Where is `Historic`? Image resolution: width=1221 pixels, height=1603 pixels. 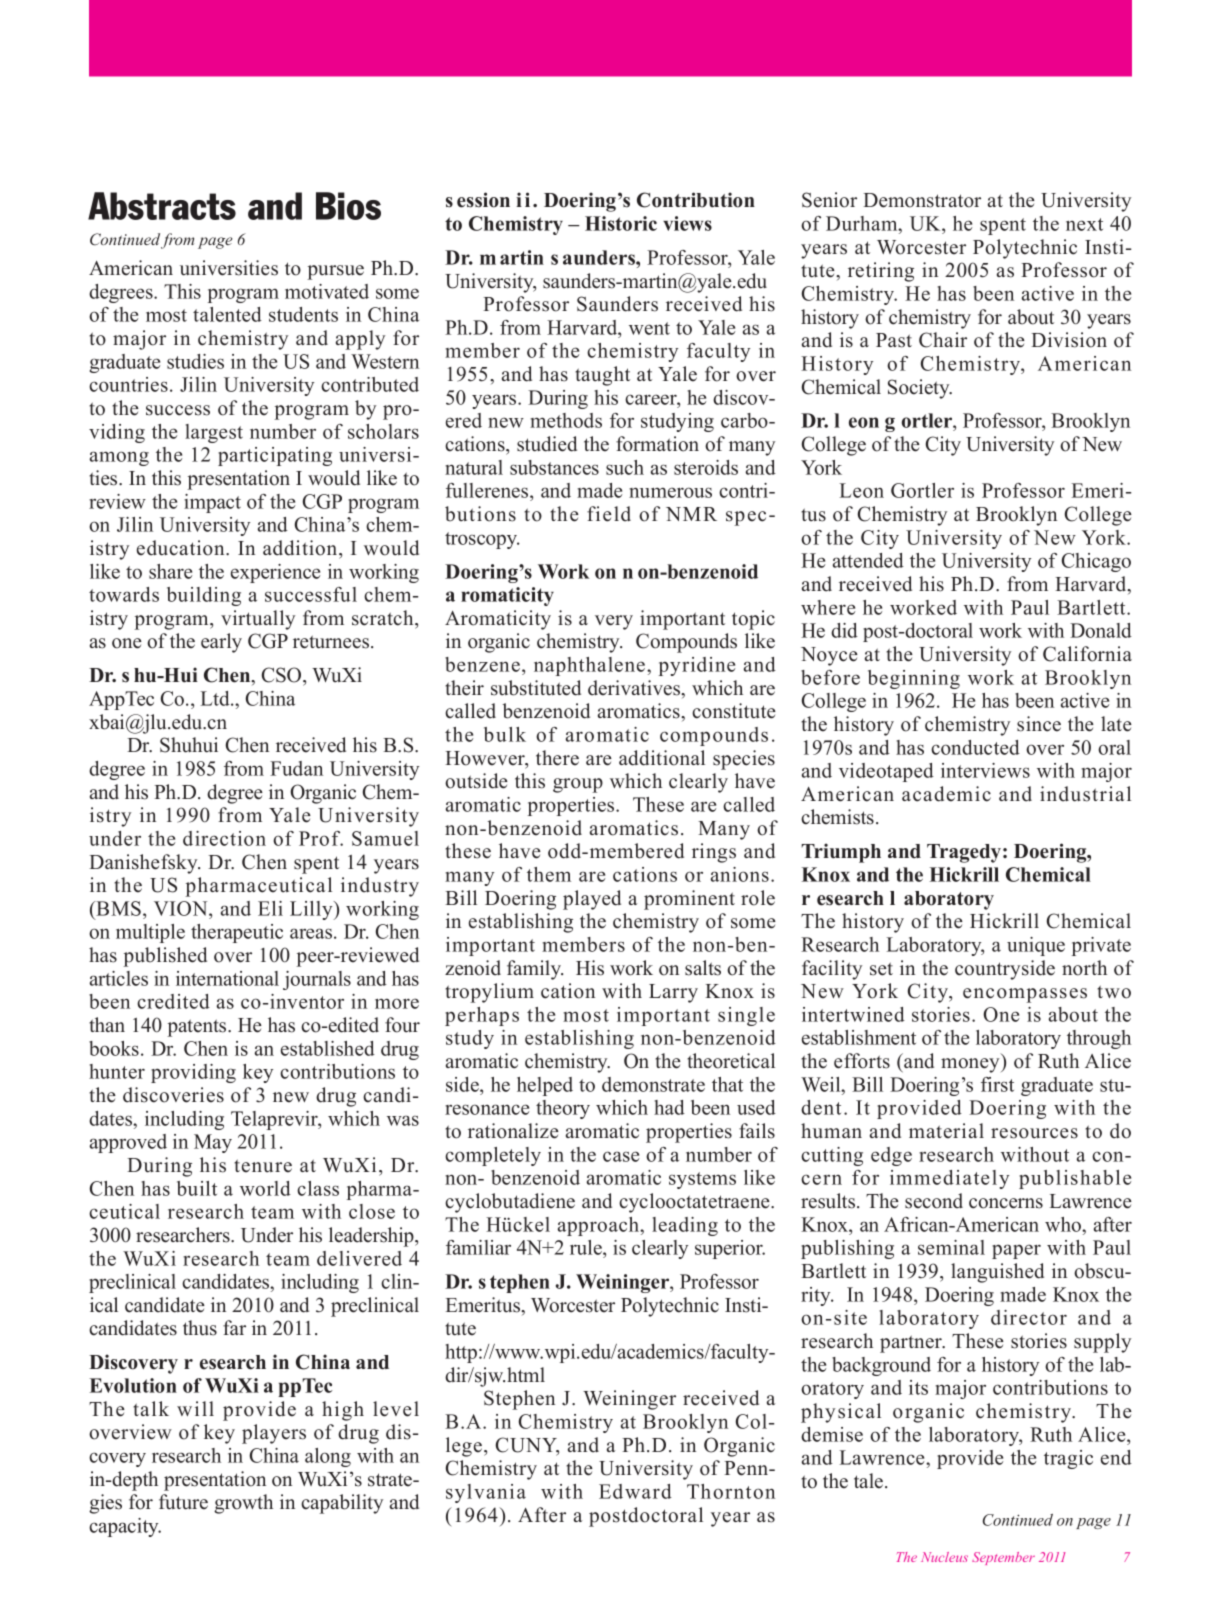
Historic is located at coordinates (621, 223).
